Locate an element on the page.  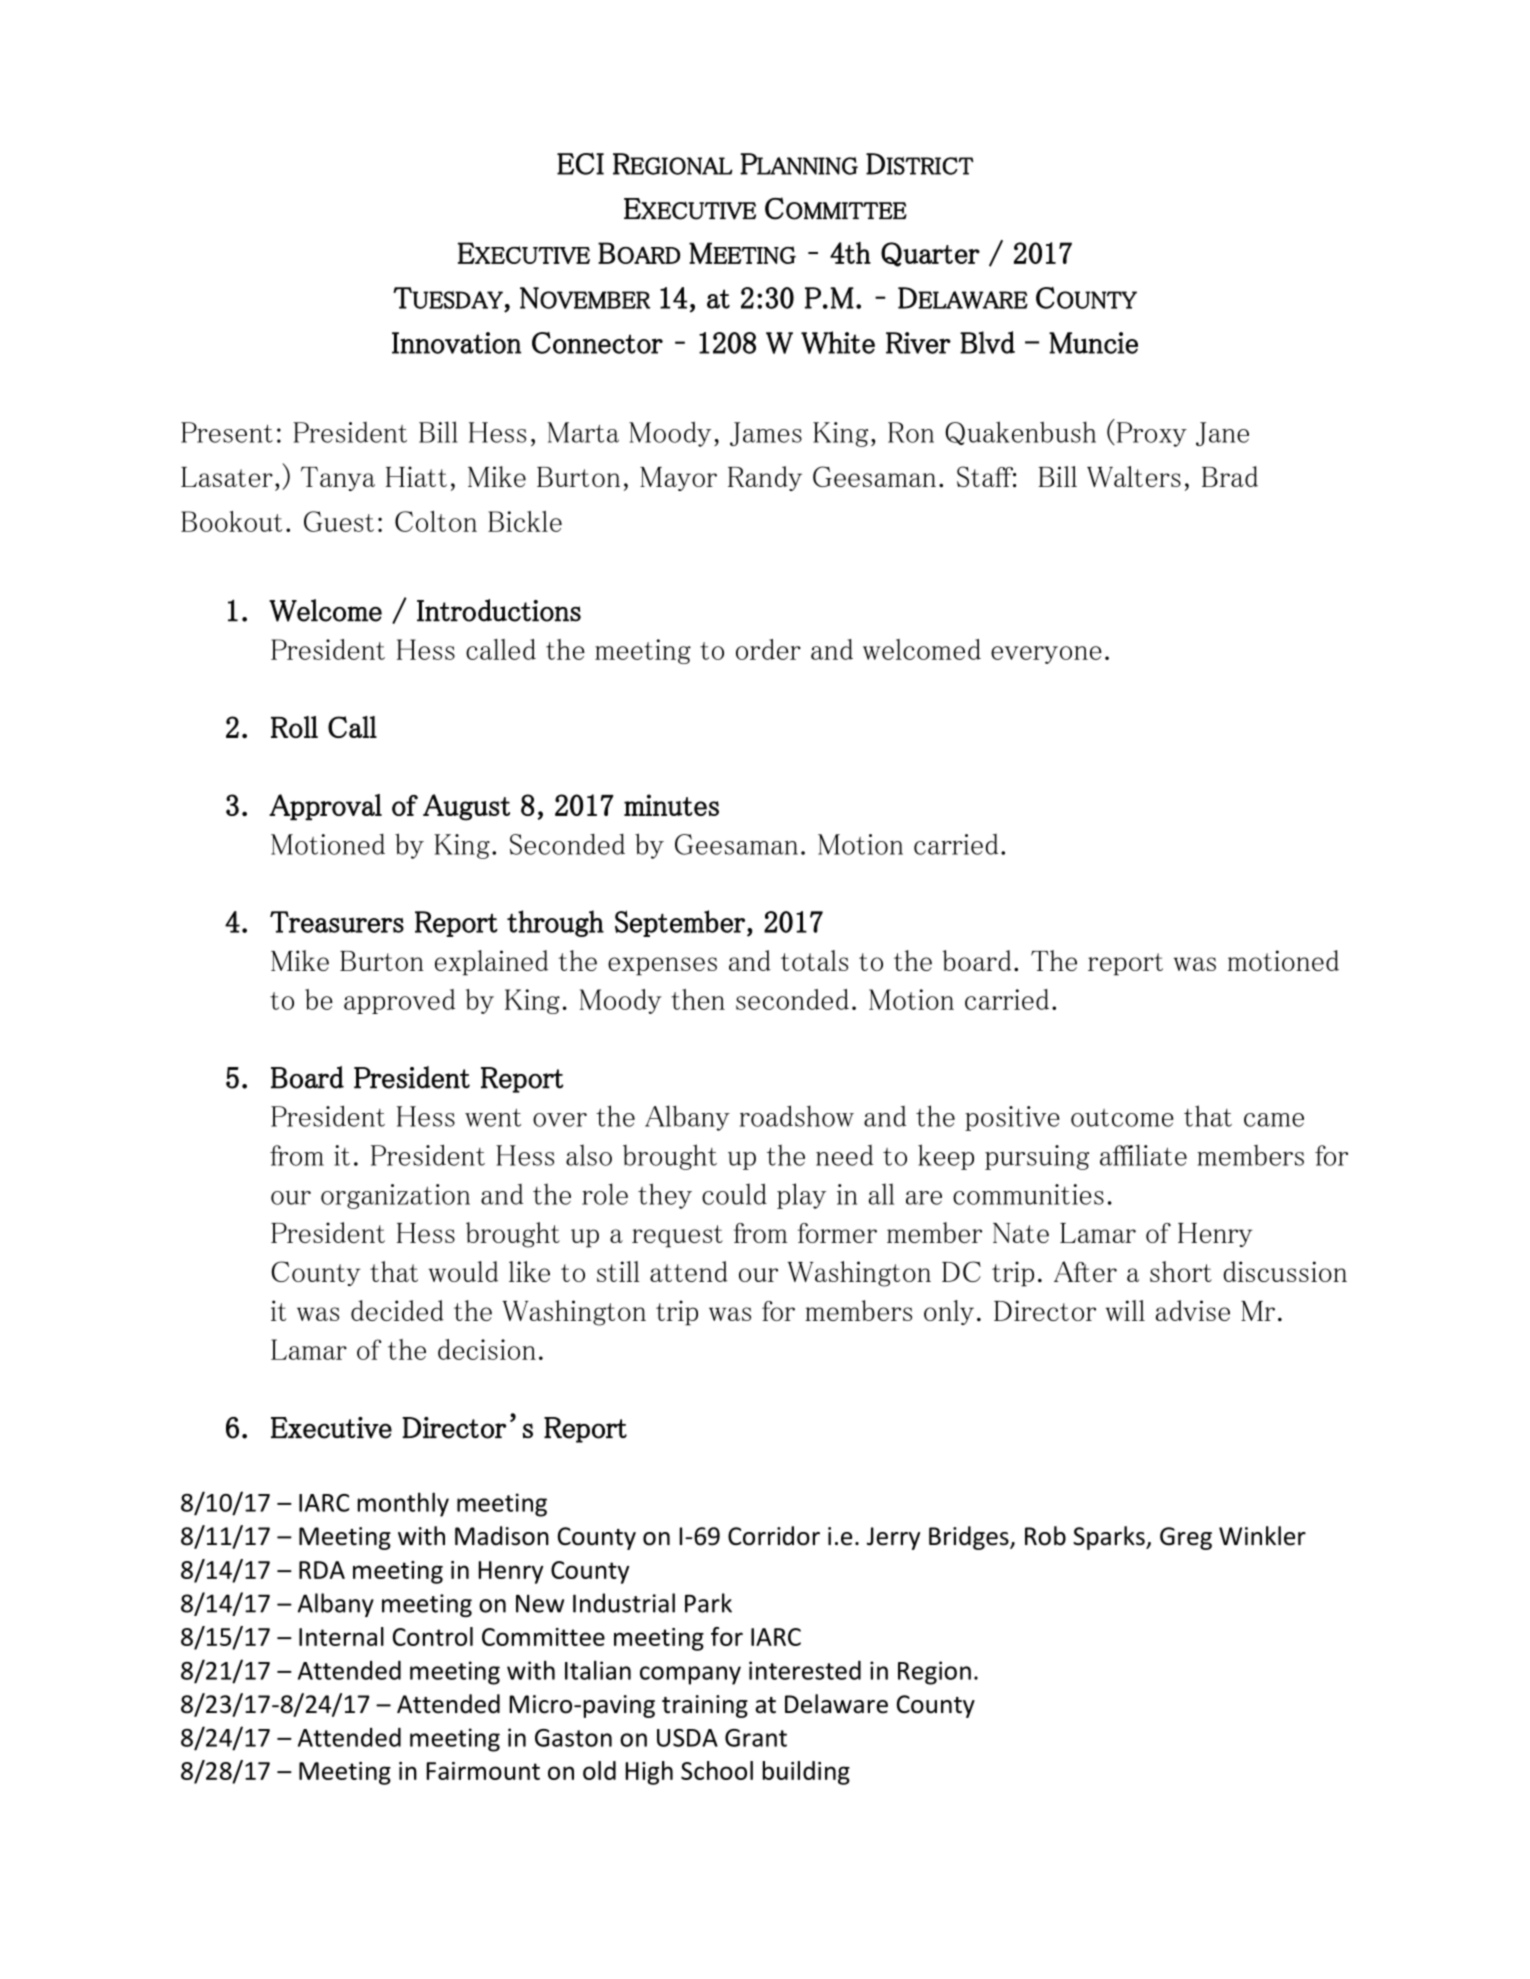
everyone is located at coordinates (1046, 655).
